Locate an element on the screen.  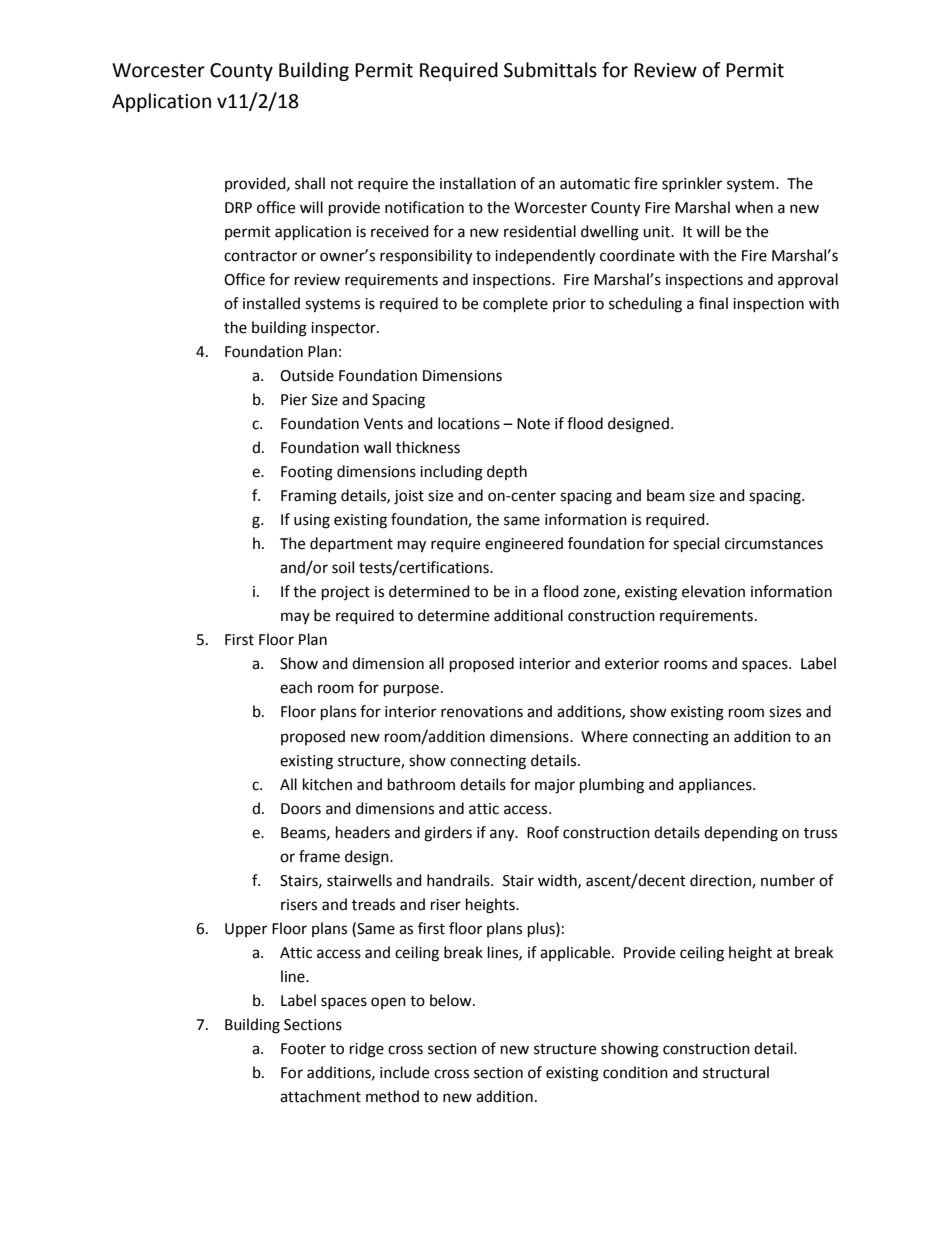
structural is located at coordinates (736, 1072).
